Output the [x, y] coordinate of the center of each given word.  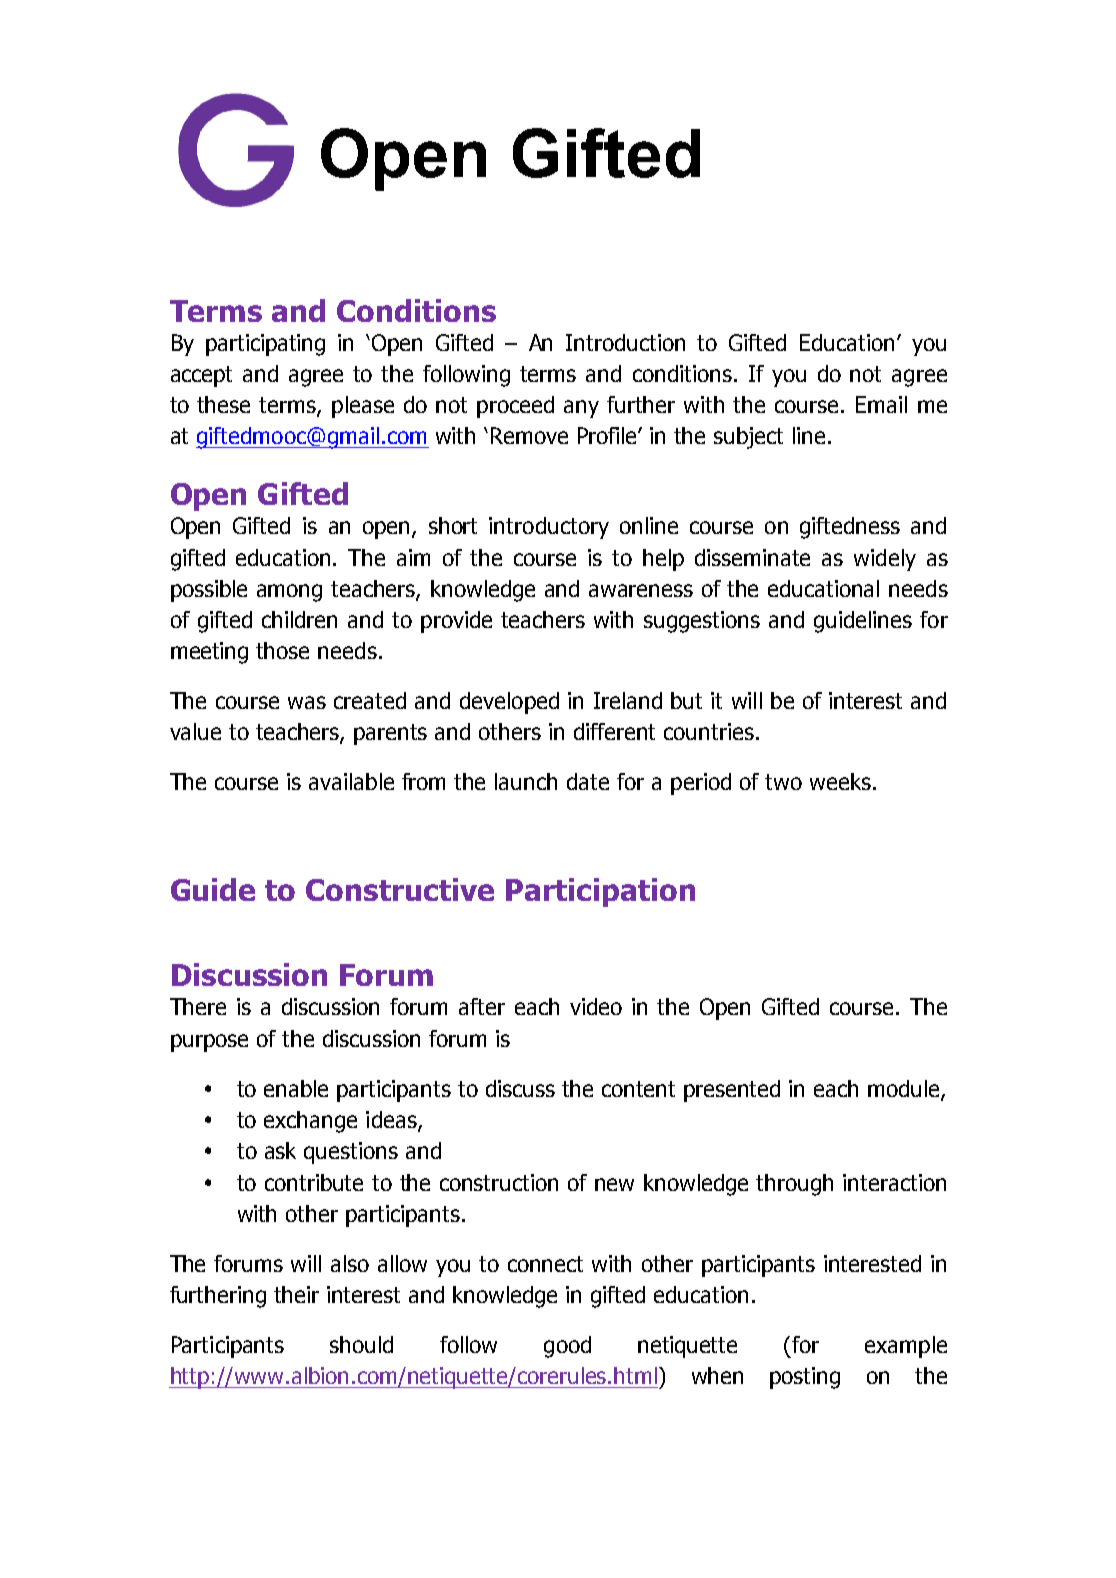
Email [881, 404]
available [351, 781]
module [905, 1089]
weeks [840, 781]
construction [499, 1182]
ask [280, 1150]
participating [265, 345]
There [198, 1006]
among [289, 593]
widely [885, 560]
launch [526, 781]
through [794, 1185]
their [296, 1294]
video [596, 1006]
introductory [549, 528]
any [581, 409]
